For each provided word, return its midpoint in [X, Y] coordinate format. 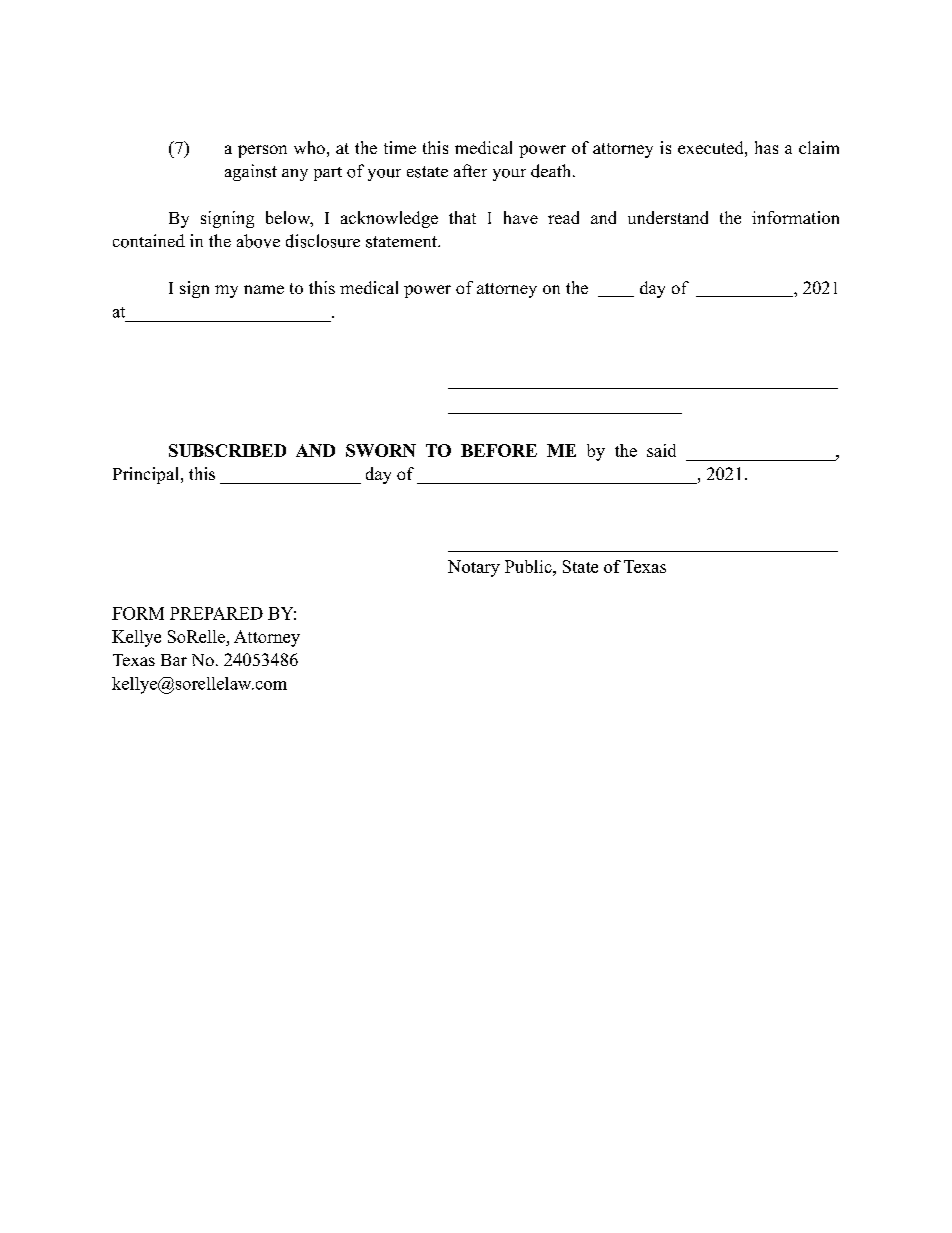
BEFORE [499, 450]
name [264, 289]
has [766, 147]
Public [529, 566]
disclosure [323, 241]
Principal [145, 475]
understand [668, 217]
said [661, 450]
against [251, 172]
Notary [474, 568]
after [470, 170]
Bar [174, 660]
